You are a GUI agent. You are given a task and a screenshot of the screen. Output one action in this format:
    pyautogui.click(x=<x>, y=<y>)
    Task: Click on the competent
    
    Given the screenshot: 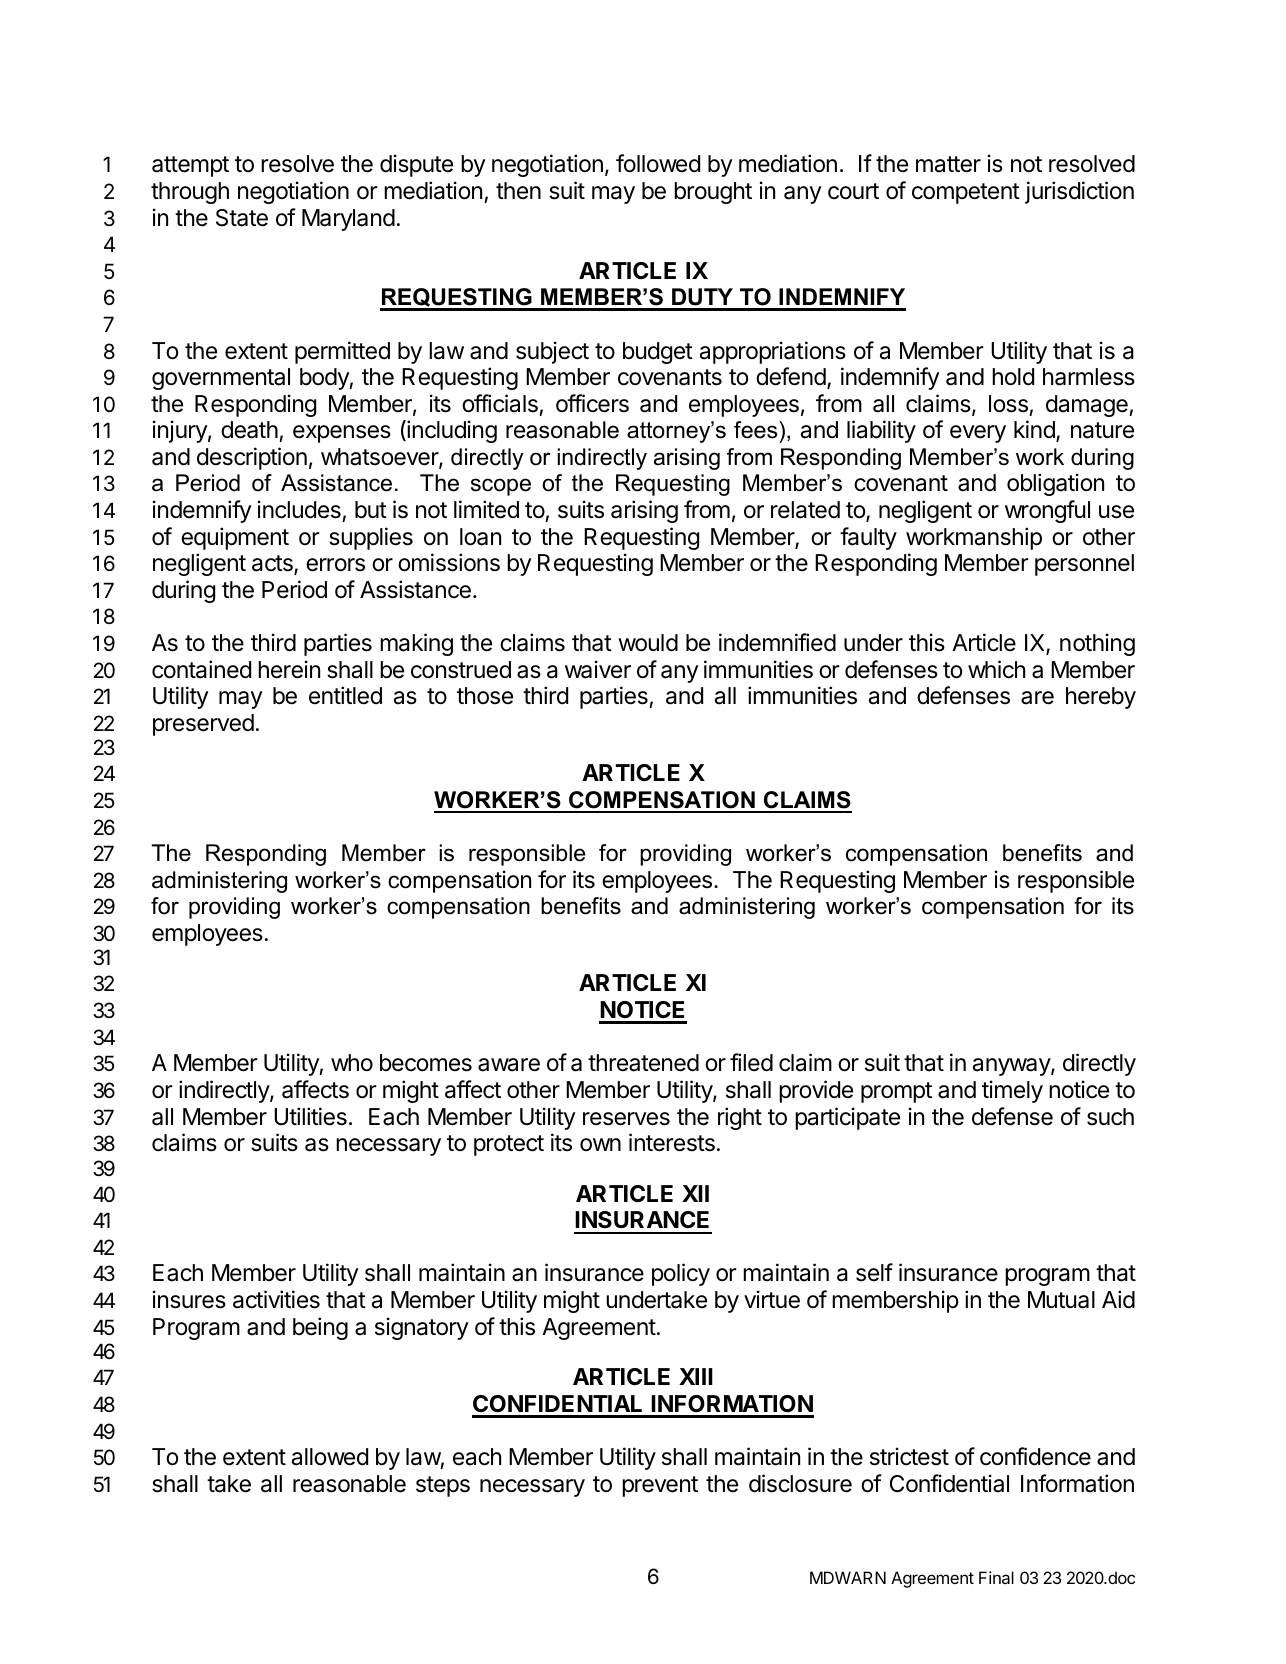 What is the action you would take?
    pyautogui.click(x=966, y=193)
